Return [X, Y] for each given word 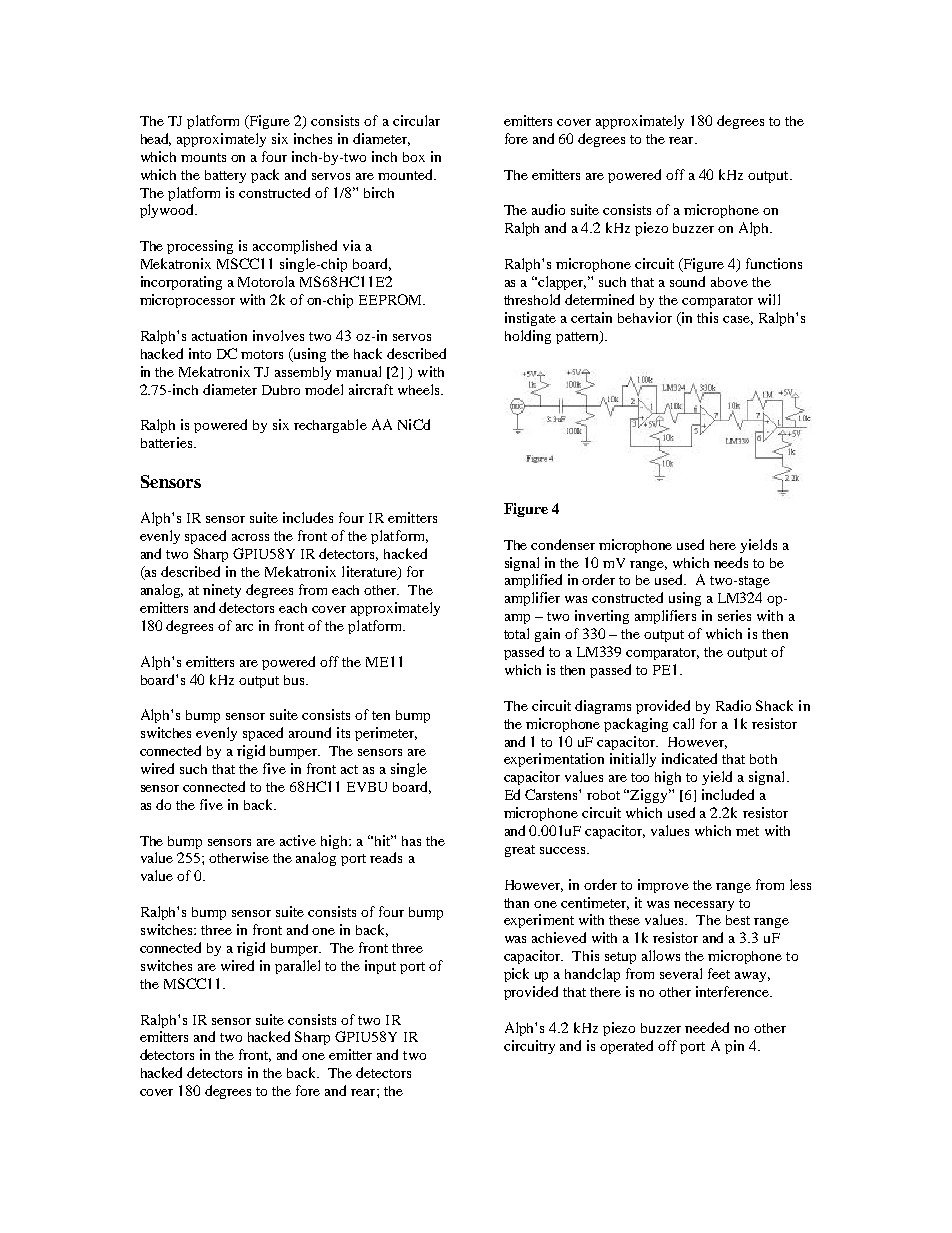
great [520, 851]
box [414, 157]
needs [731, 562]
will [769, 299]
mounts [203, 157]
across [250, 537]
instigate [530, 319]
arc [244, 627]
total [516, 633]
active [298, 840]
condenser [563, 544]
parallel [297, 967]
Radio [733, 705]
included [728, 794]
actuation [219, 335]
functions [774, 263]
